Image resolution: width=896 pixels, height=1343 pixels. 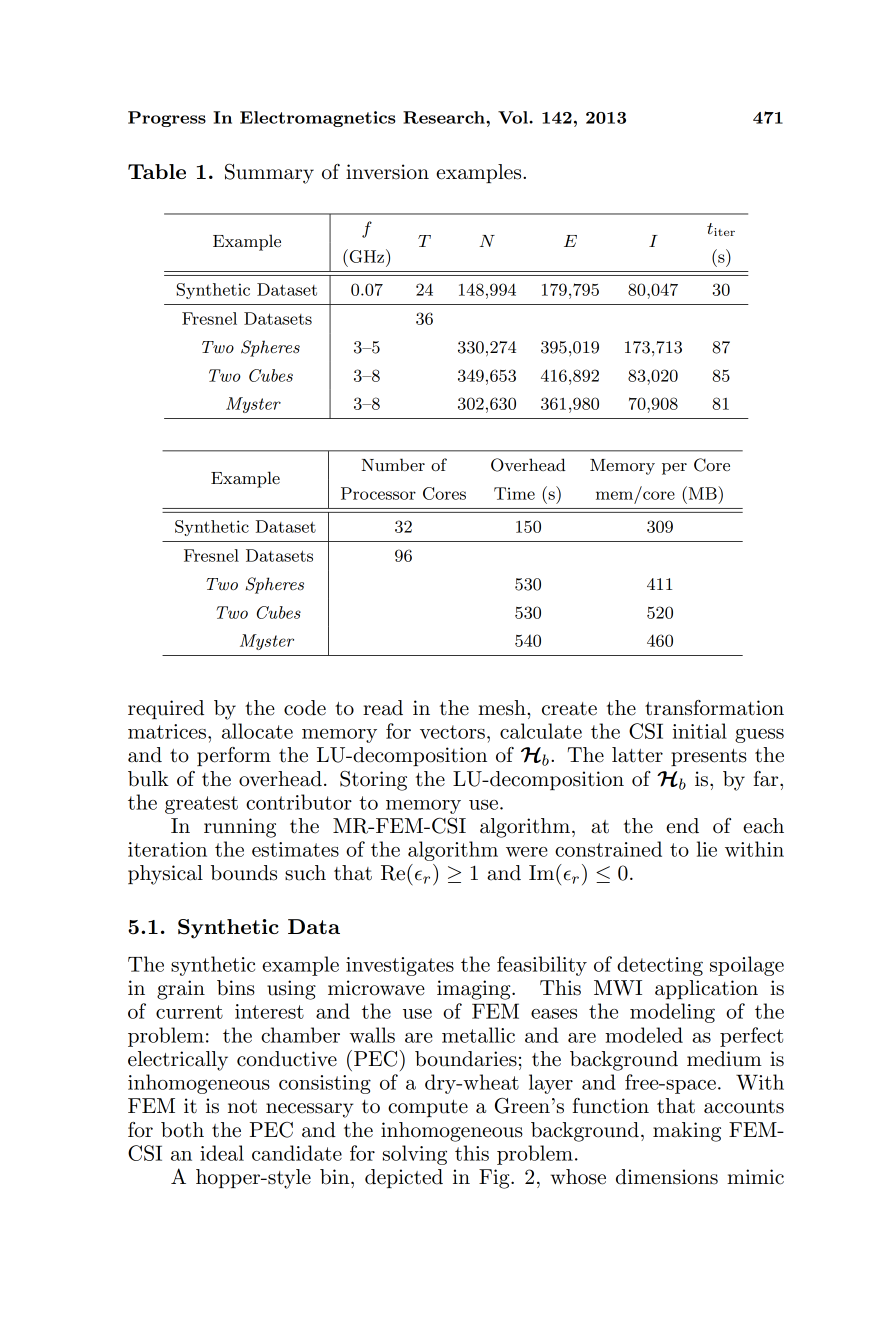 What do you see at coordinates (378, 493) in the screenshot?
I see `Processor` at bounding box center [378, 493].
